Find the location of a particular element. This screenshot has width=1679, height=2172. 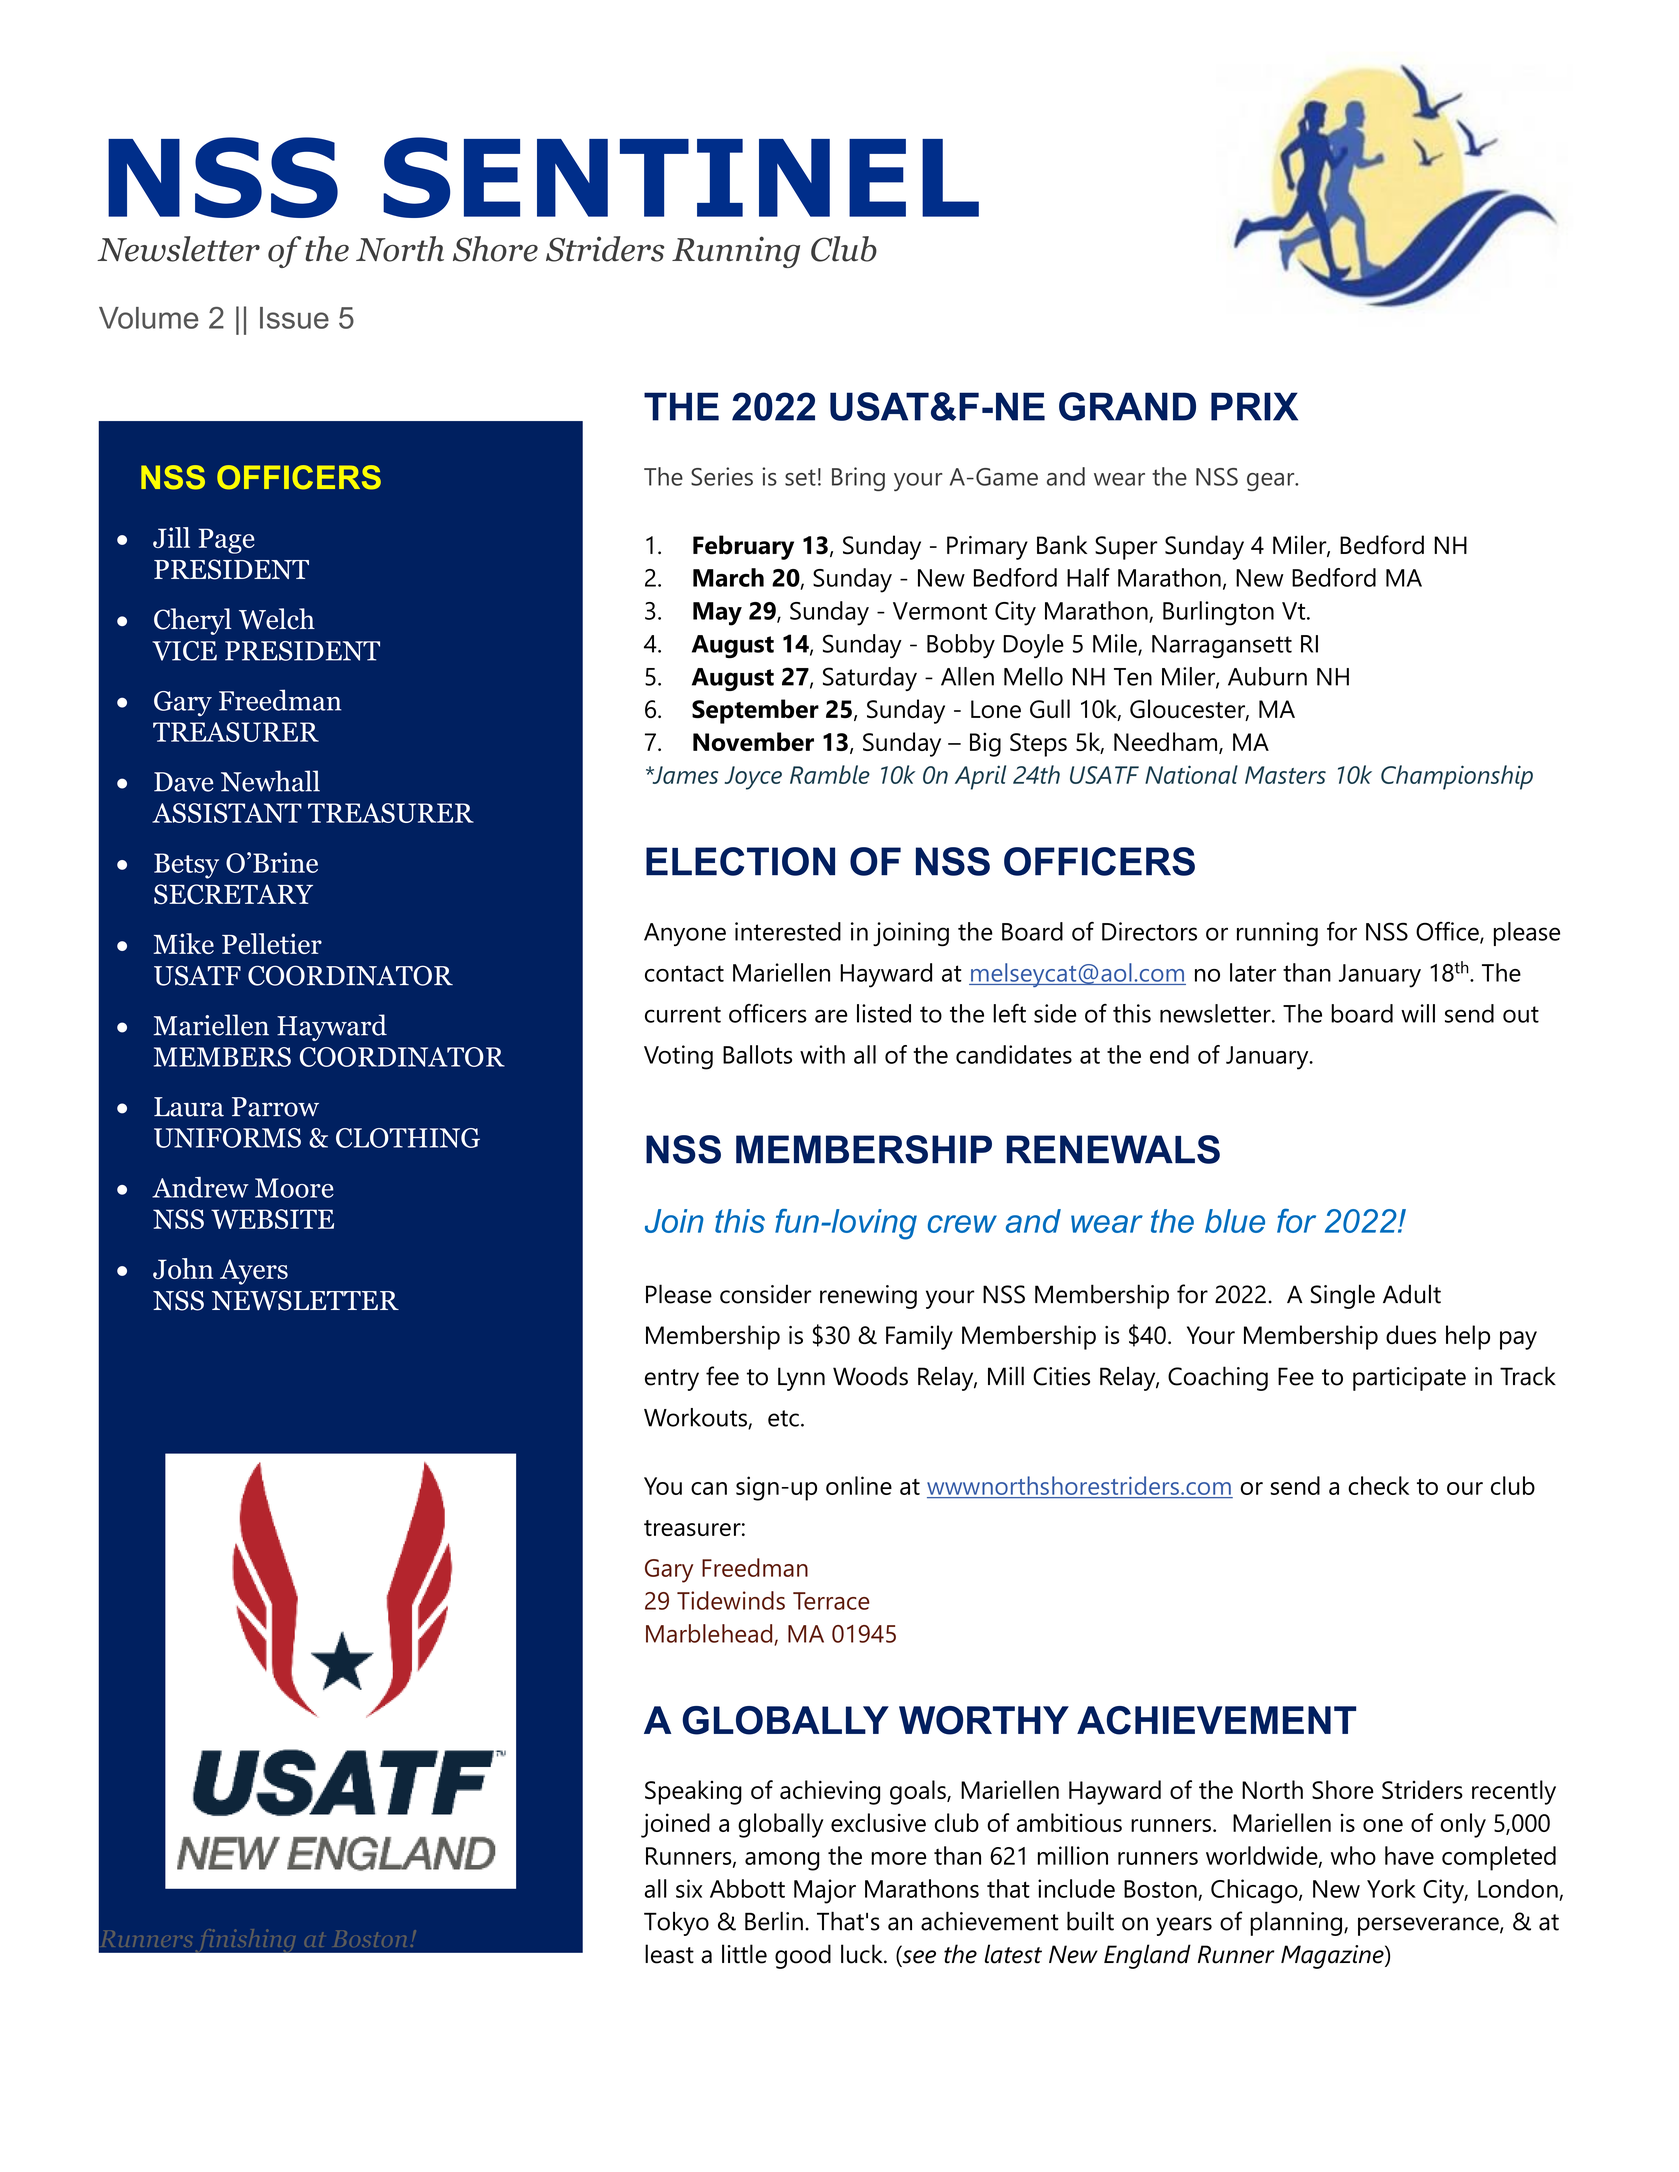

Issue is located at coordinates (294, 318).
